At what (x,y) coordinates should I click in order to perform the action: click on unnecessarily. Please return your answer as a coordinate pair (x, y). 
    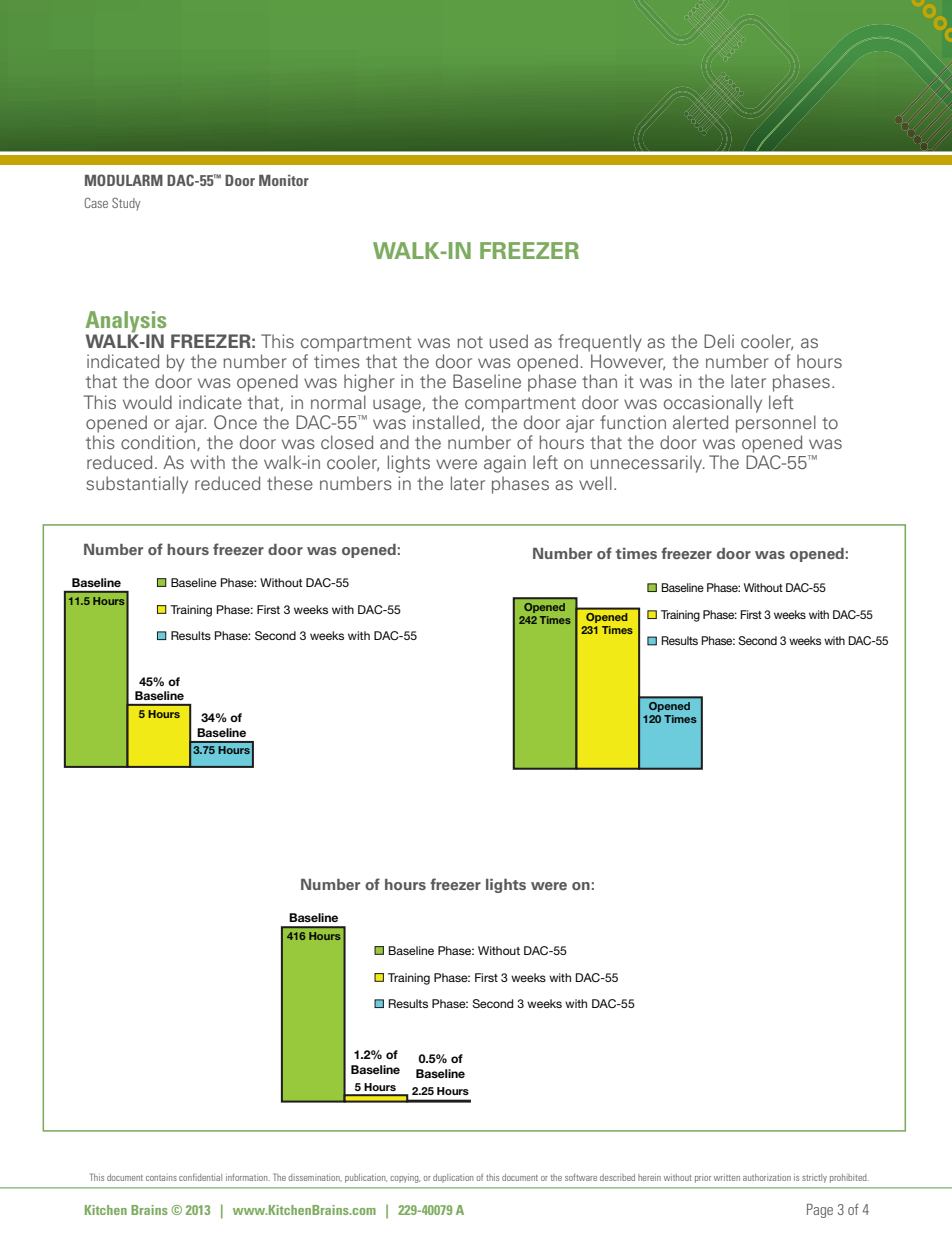
    Looking at the image, I should click on (648, 464).
